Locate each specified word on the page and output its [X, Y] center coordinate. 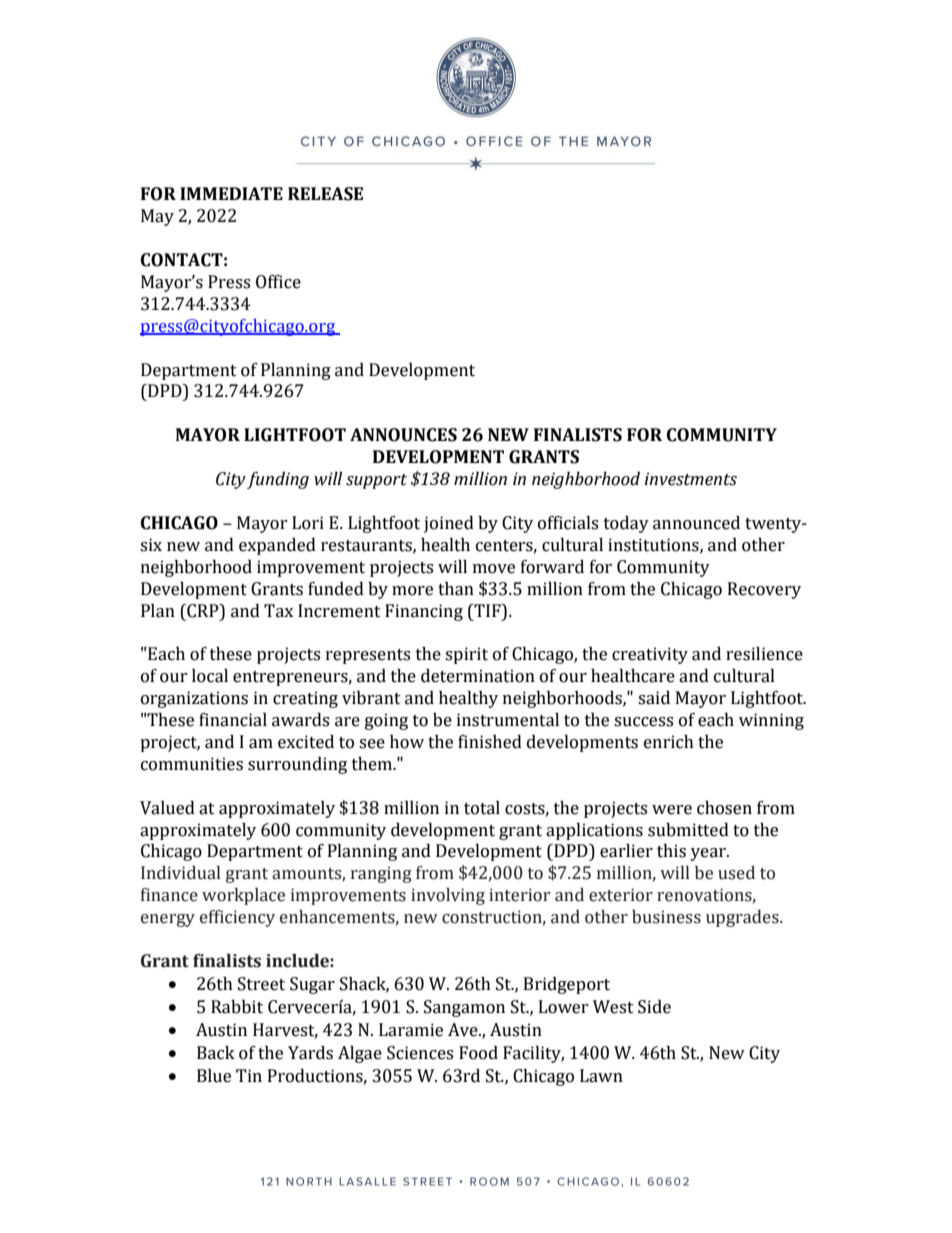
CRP [203, 611]
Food [478, 1053]
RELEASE [325, 194]
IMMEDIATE [231, 193]
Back [216, 1053]
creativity [650, 655]
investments [690, 479]
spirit [466, 655]
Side [654, 1007]
